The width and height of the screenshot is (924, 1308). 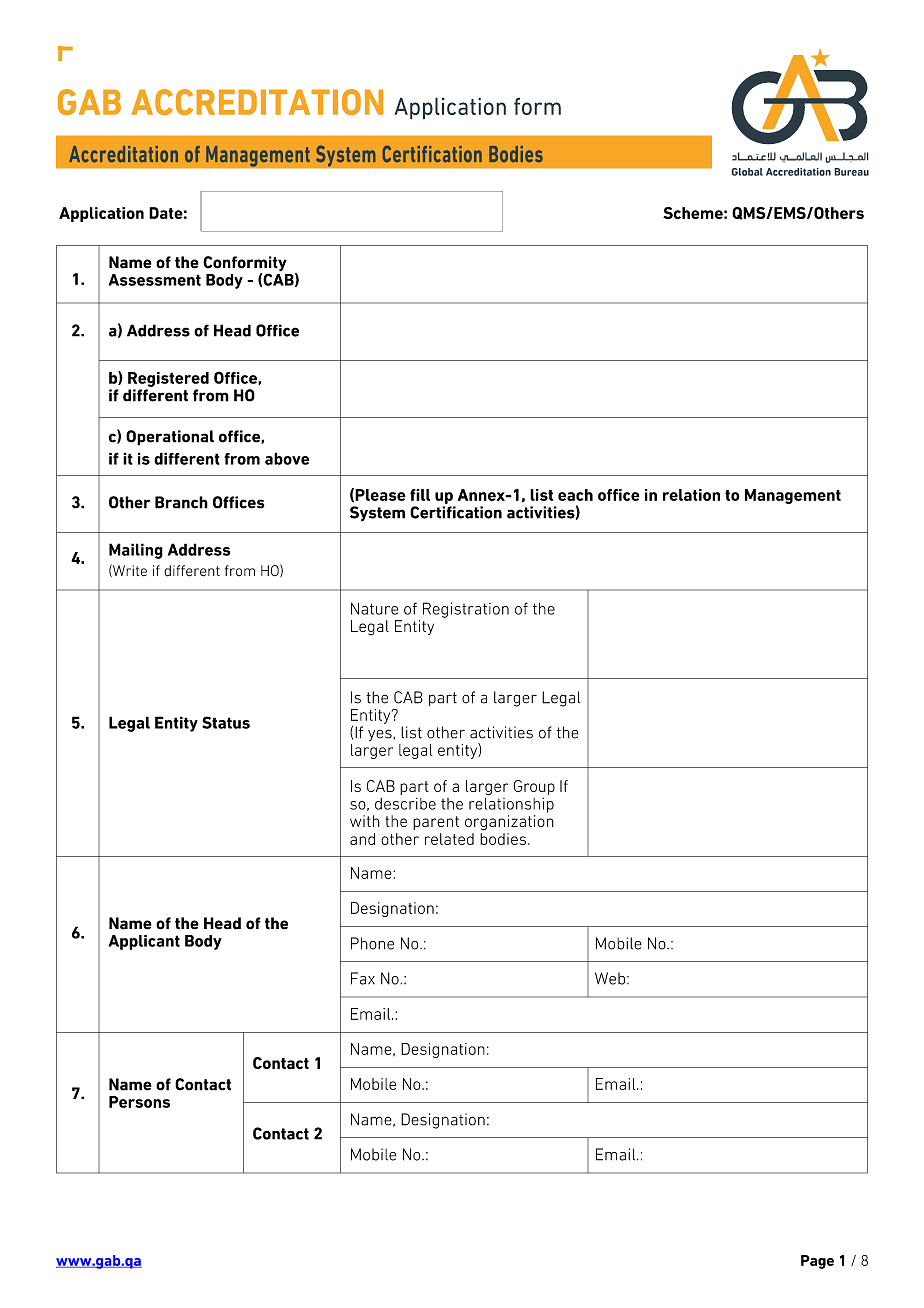 What do you see at coordinates (817, 1262) in the screenshot?
I see `Page` at bounding box center [817, 1262].
